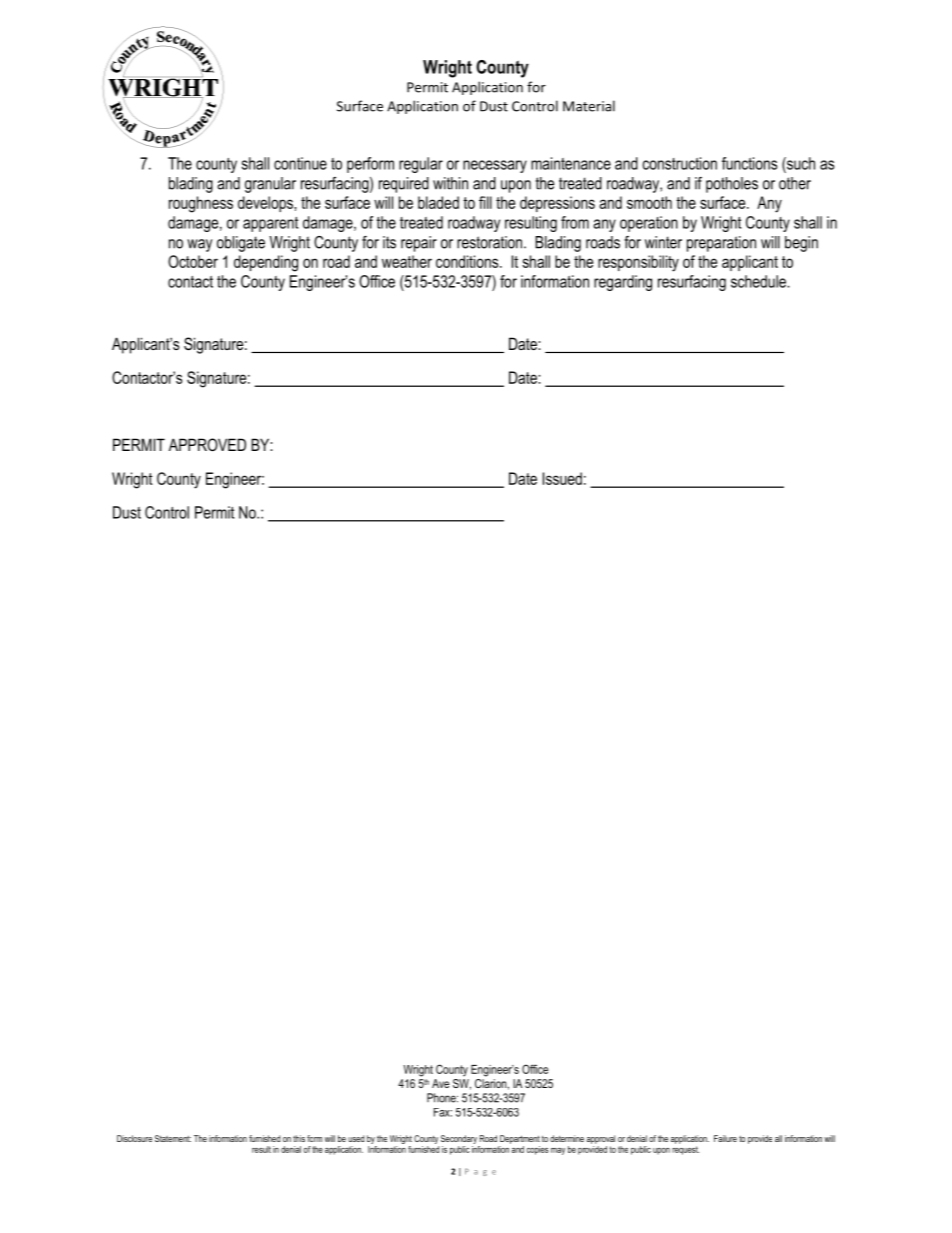 This screenshot has width=952, height=1233. Describe the element at coordinates (460, 1141) in the screenshot. I see `Secondary` at that location.
